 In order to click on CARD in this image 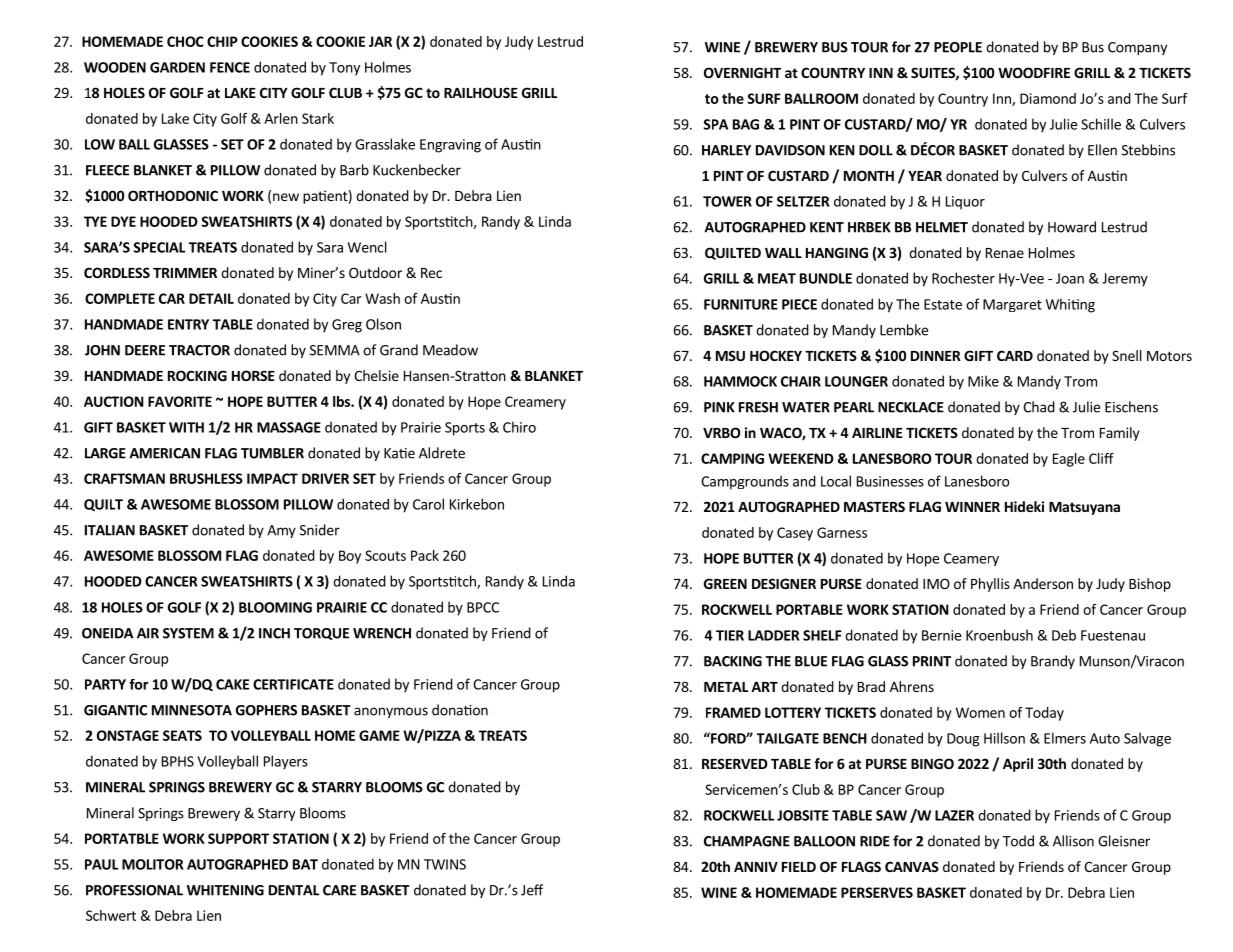, I will do `click(1015, 355)`.
